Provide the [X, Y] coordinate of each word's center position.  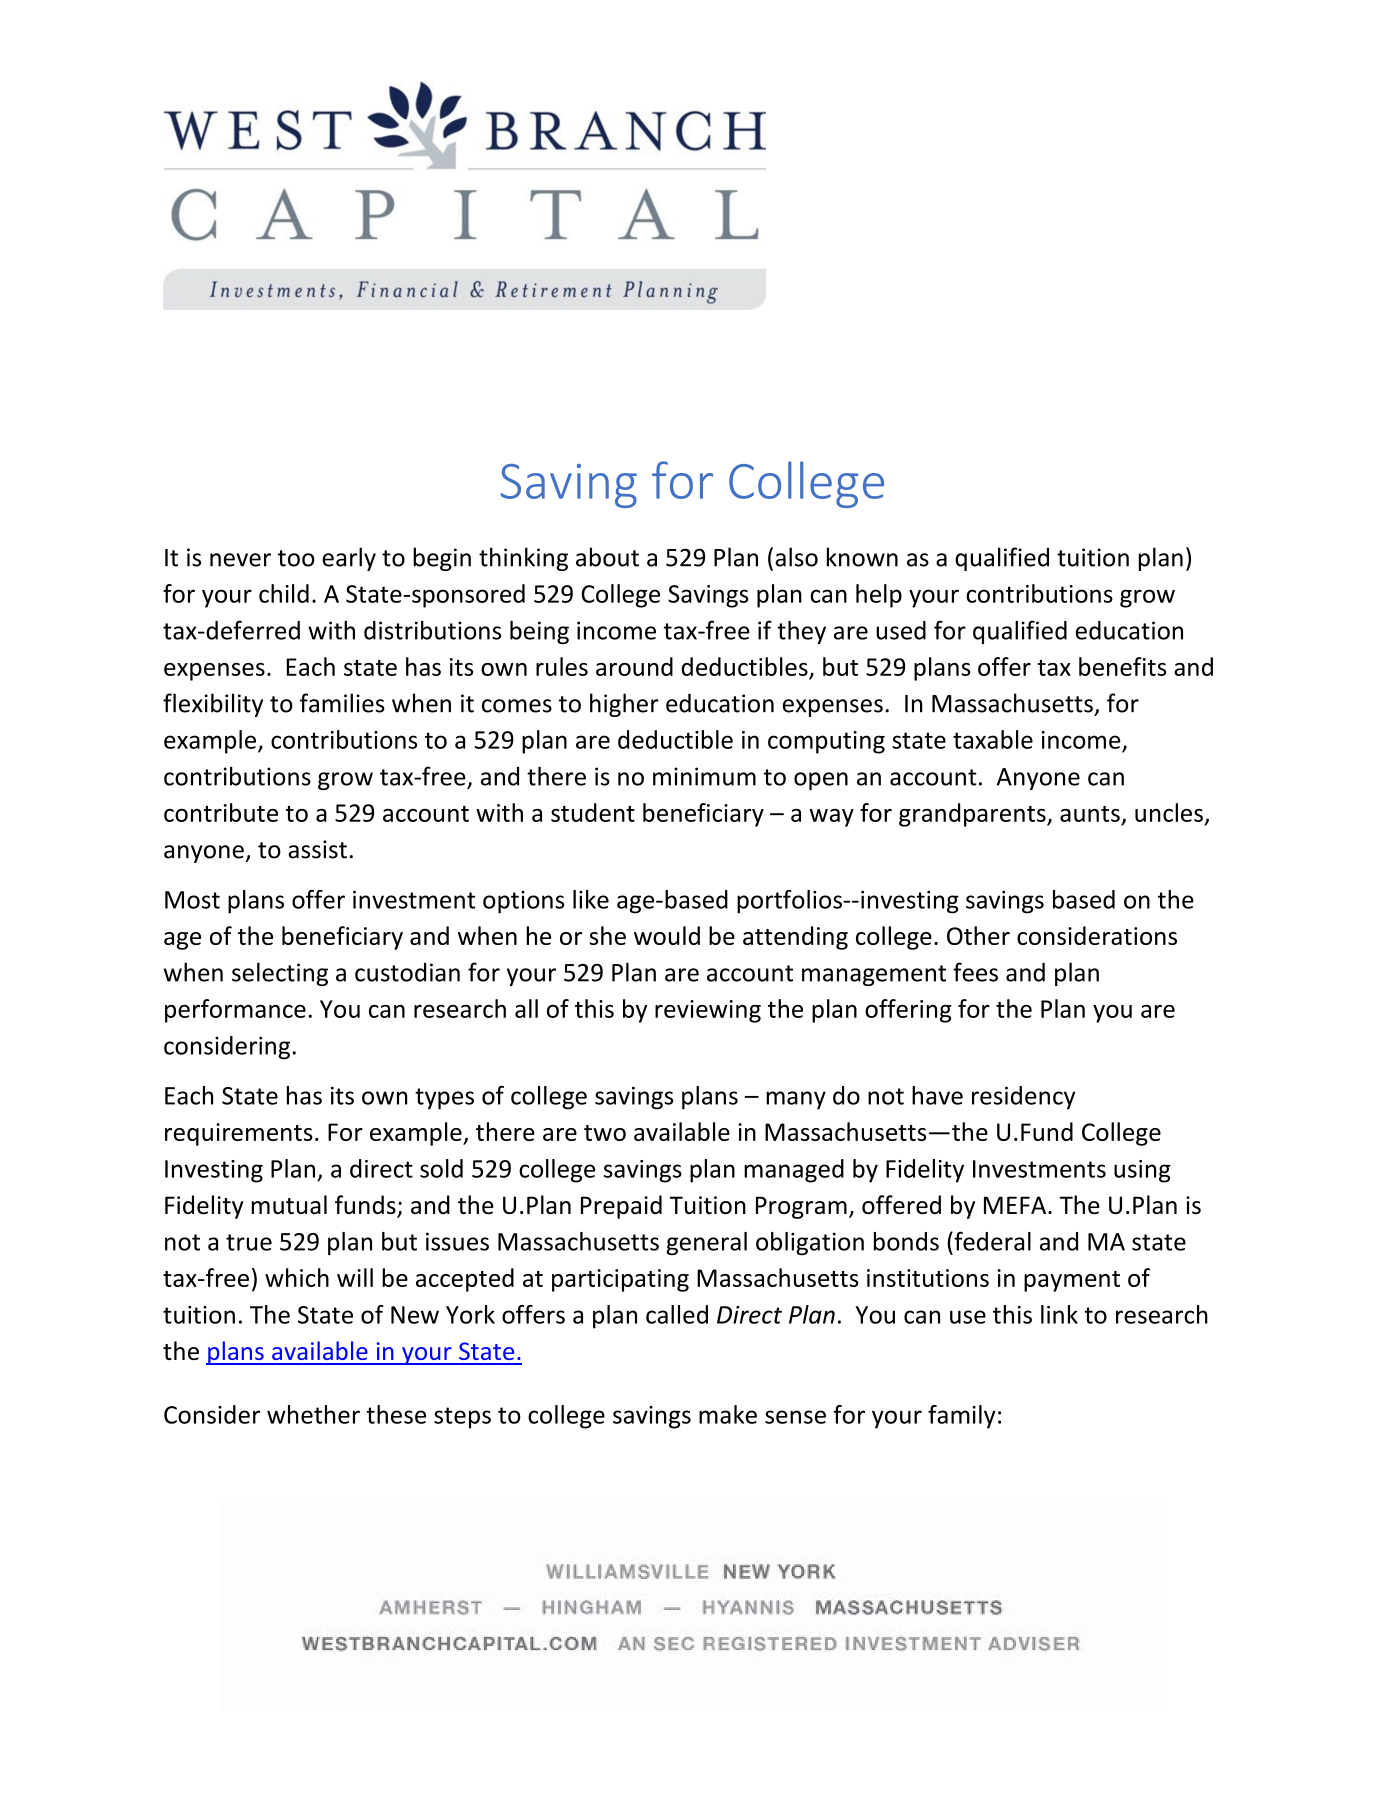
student [593, 812]
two [605, 1133]
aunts [1090, 814]
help [879, 596]
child [284, 593]
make [728, 1414]
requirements [239, 1134]
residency [1023, 1098]
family [962, 1417]
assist [317, 849]
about [607, 557]
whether [313, 1414]
